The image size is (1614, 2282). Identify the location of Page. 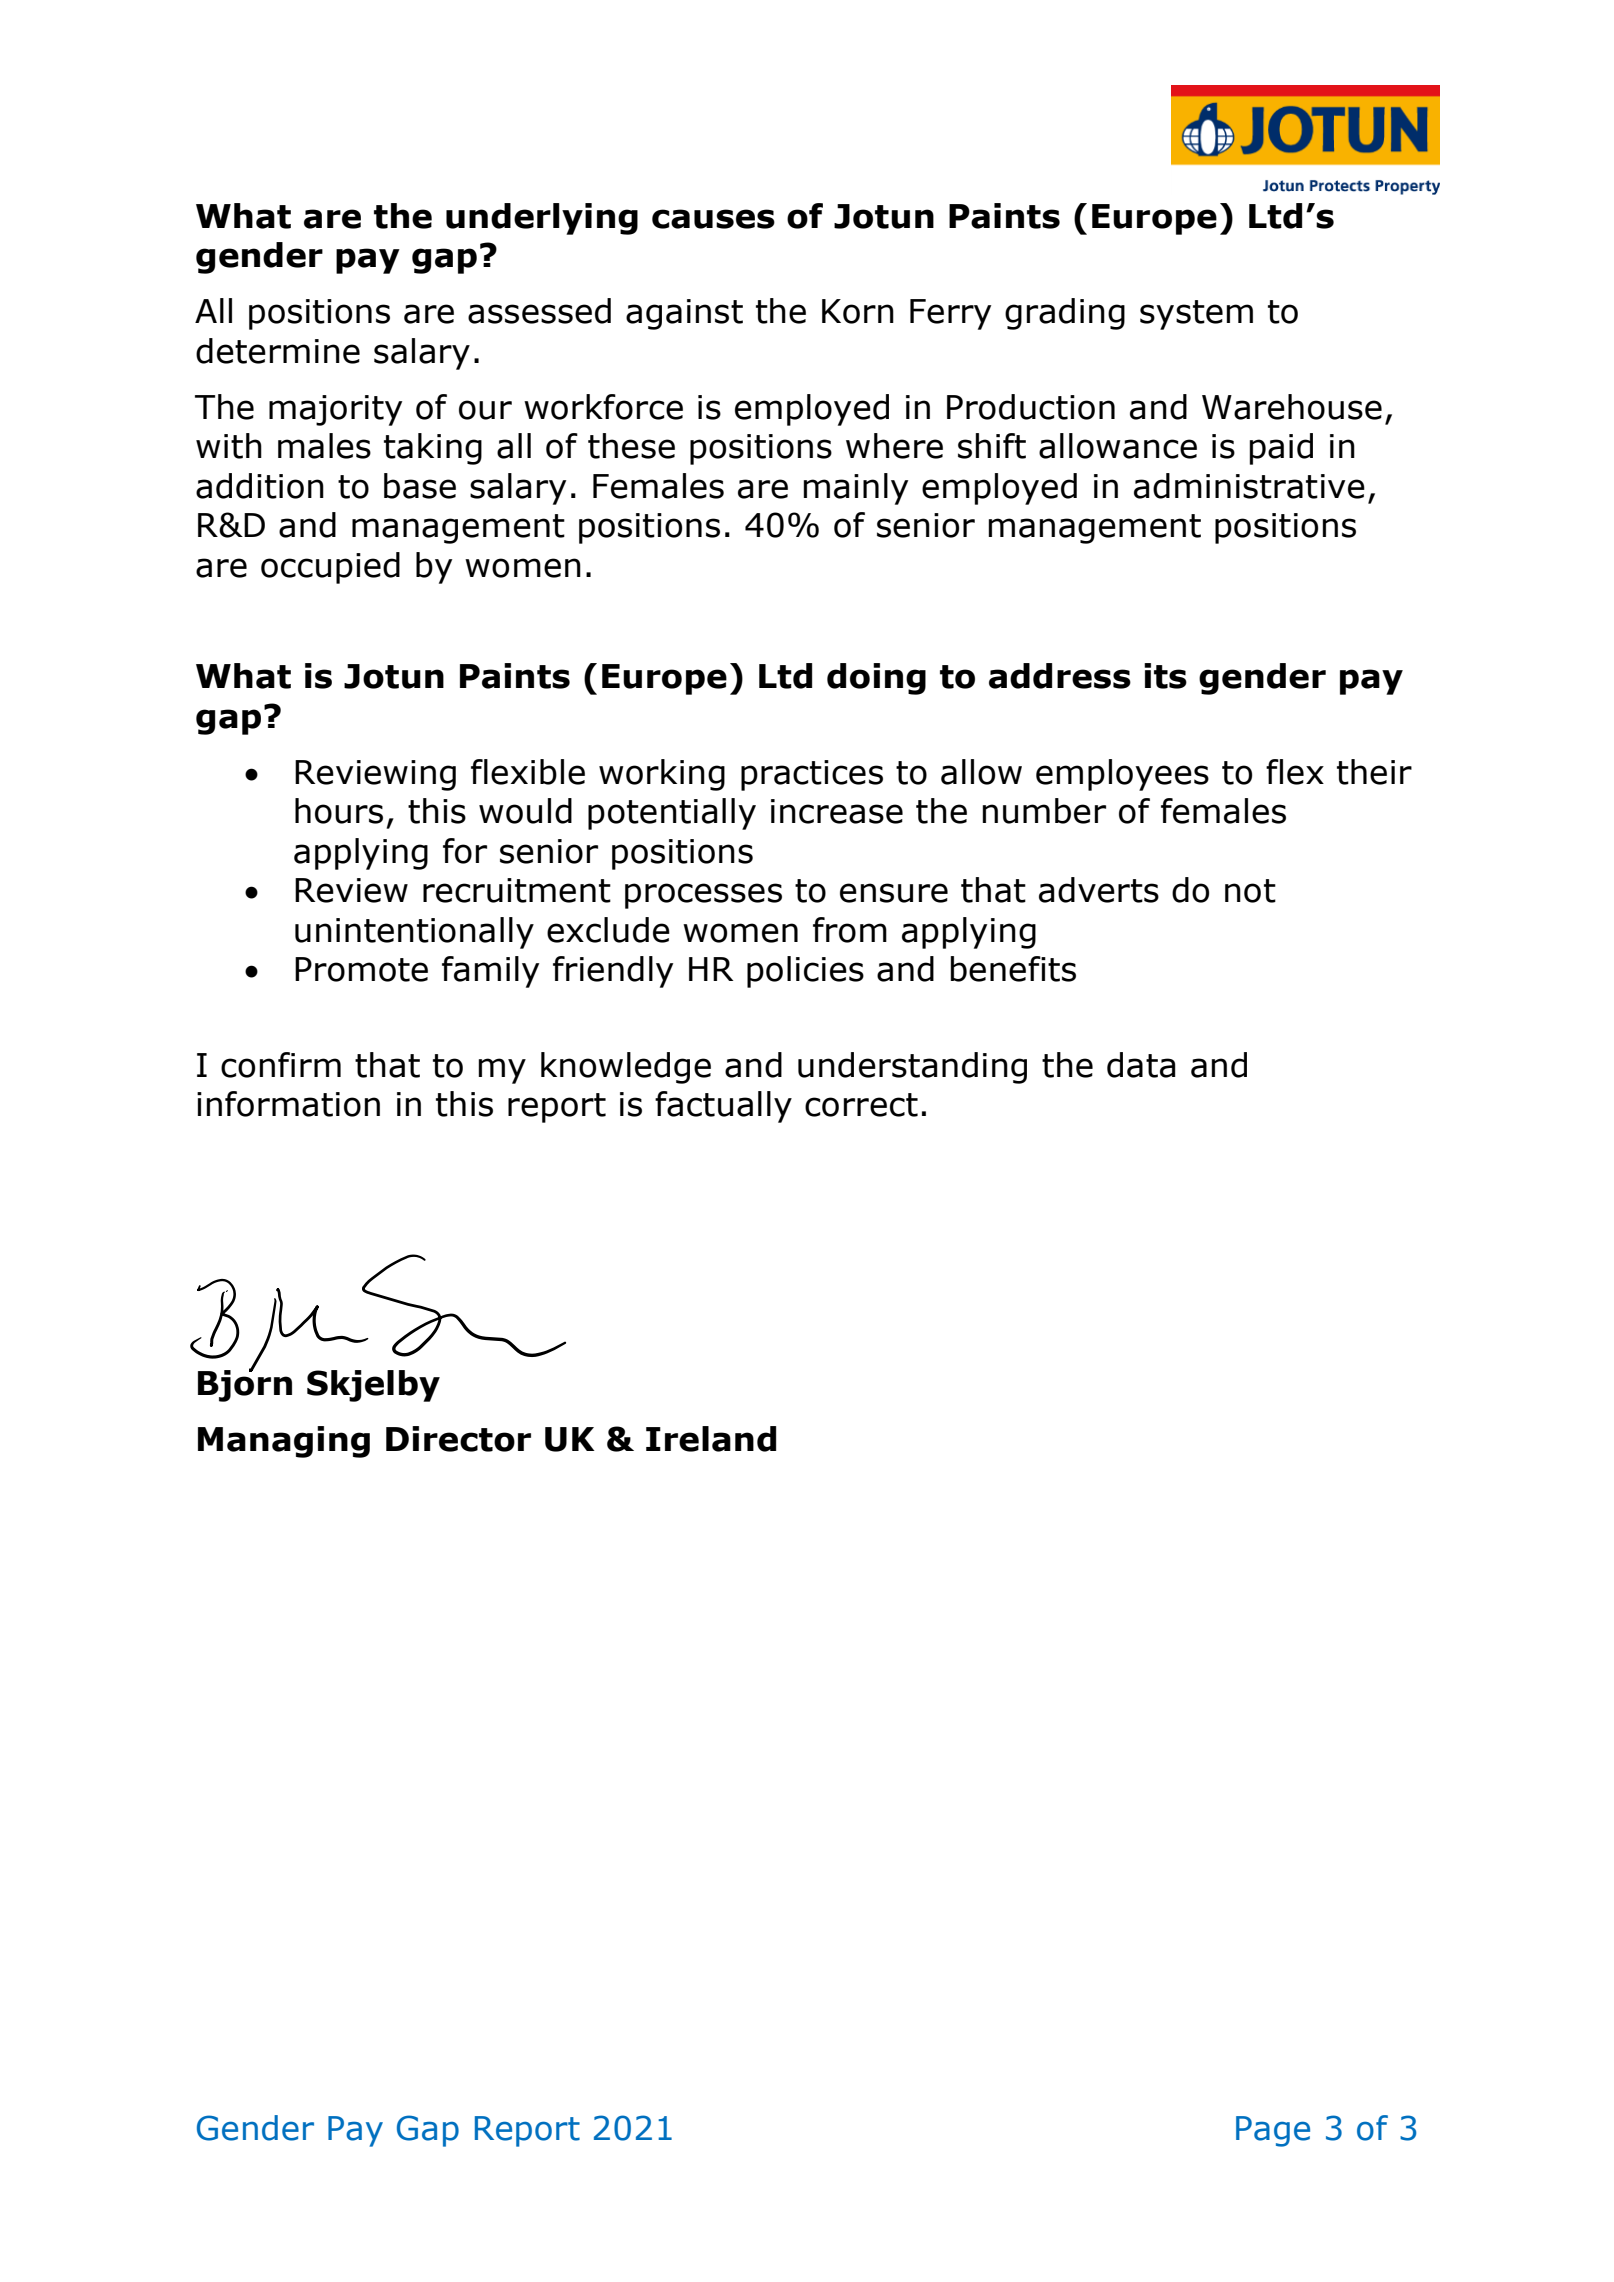
(1273, 2131).
